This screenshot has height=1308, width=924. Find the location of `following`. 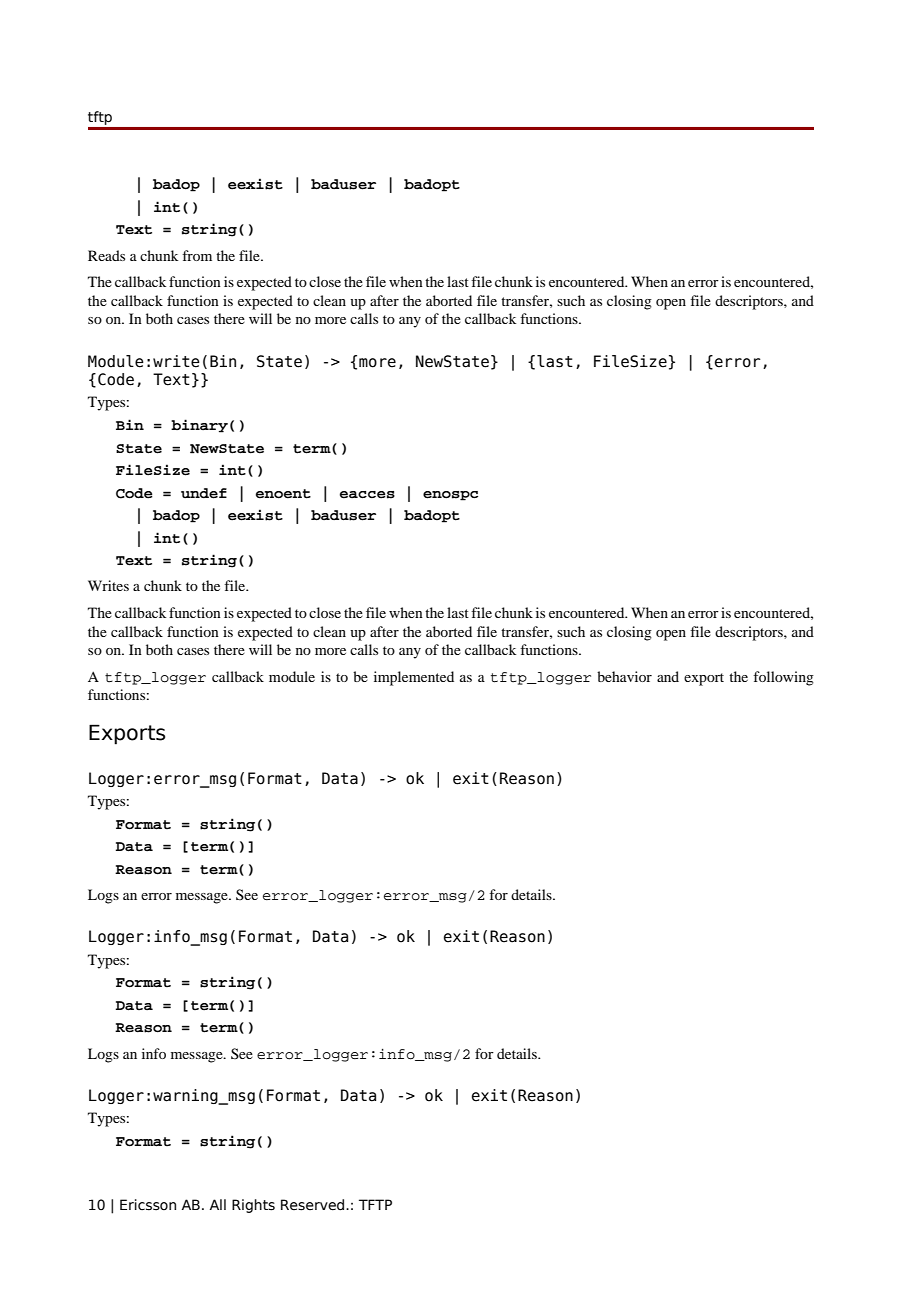

following is located at coordinates (783, 678).
